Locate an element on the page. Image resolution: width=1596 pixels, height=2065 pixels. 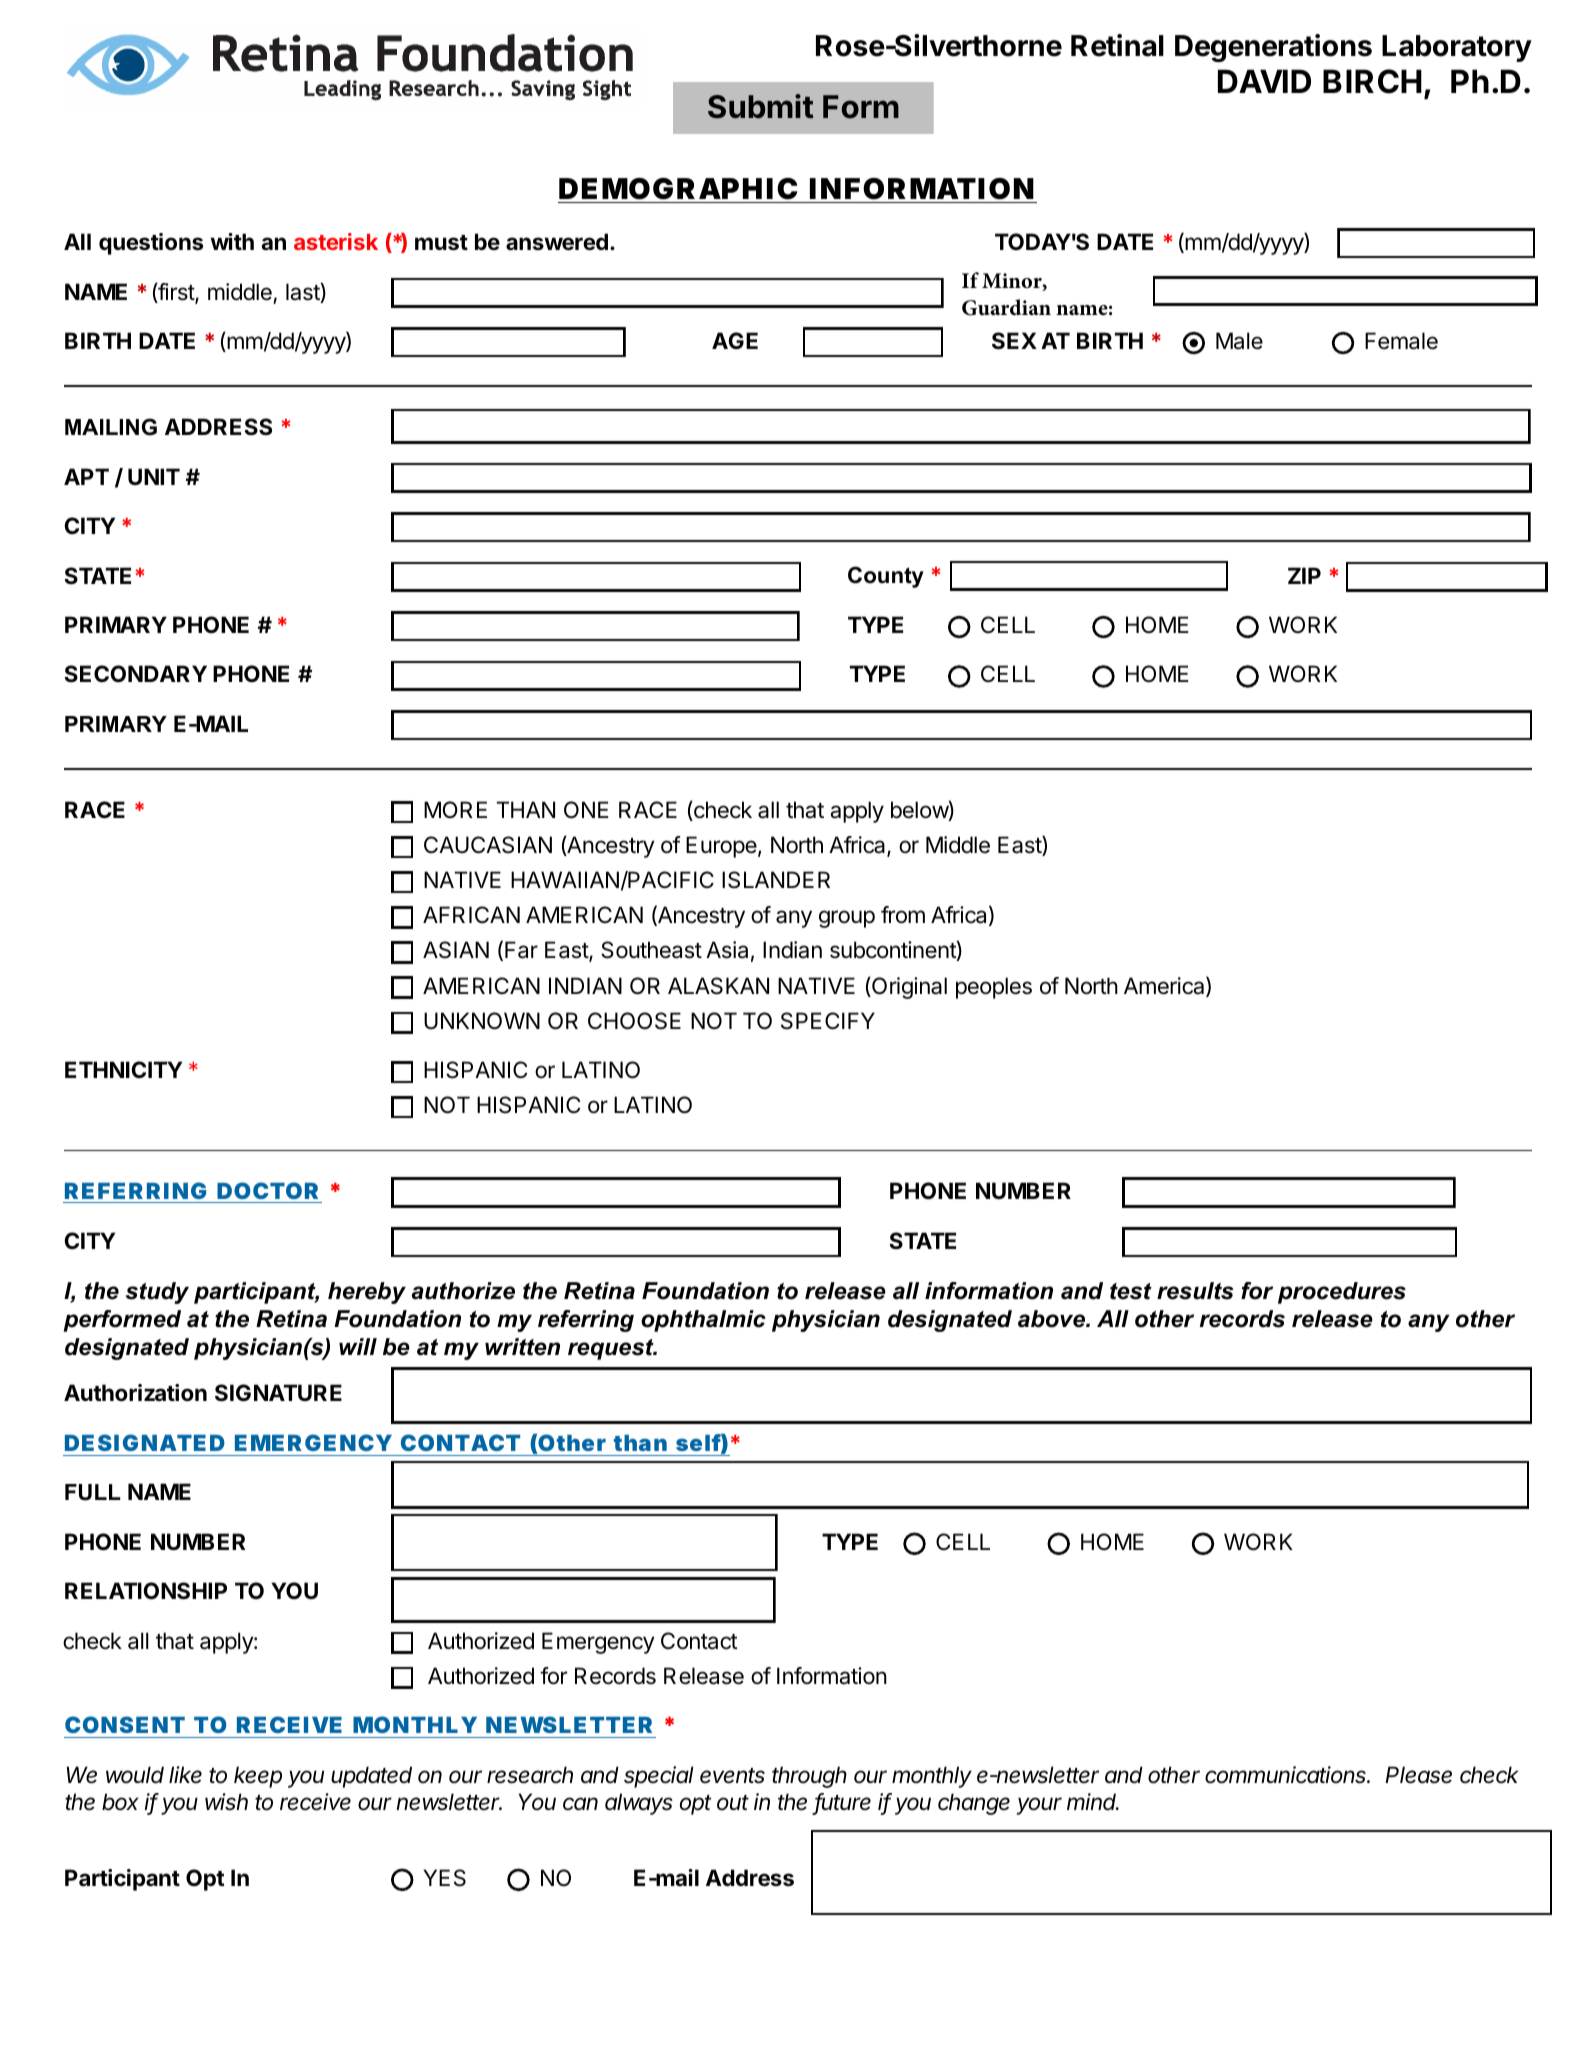
DOCTOR is located at coordinates (268, 1192).
